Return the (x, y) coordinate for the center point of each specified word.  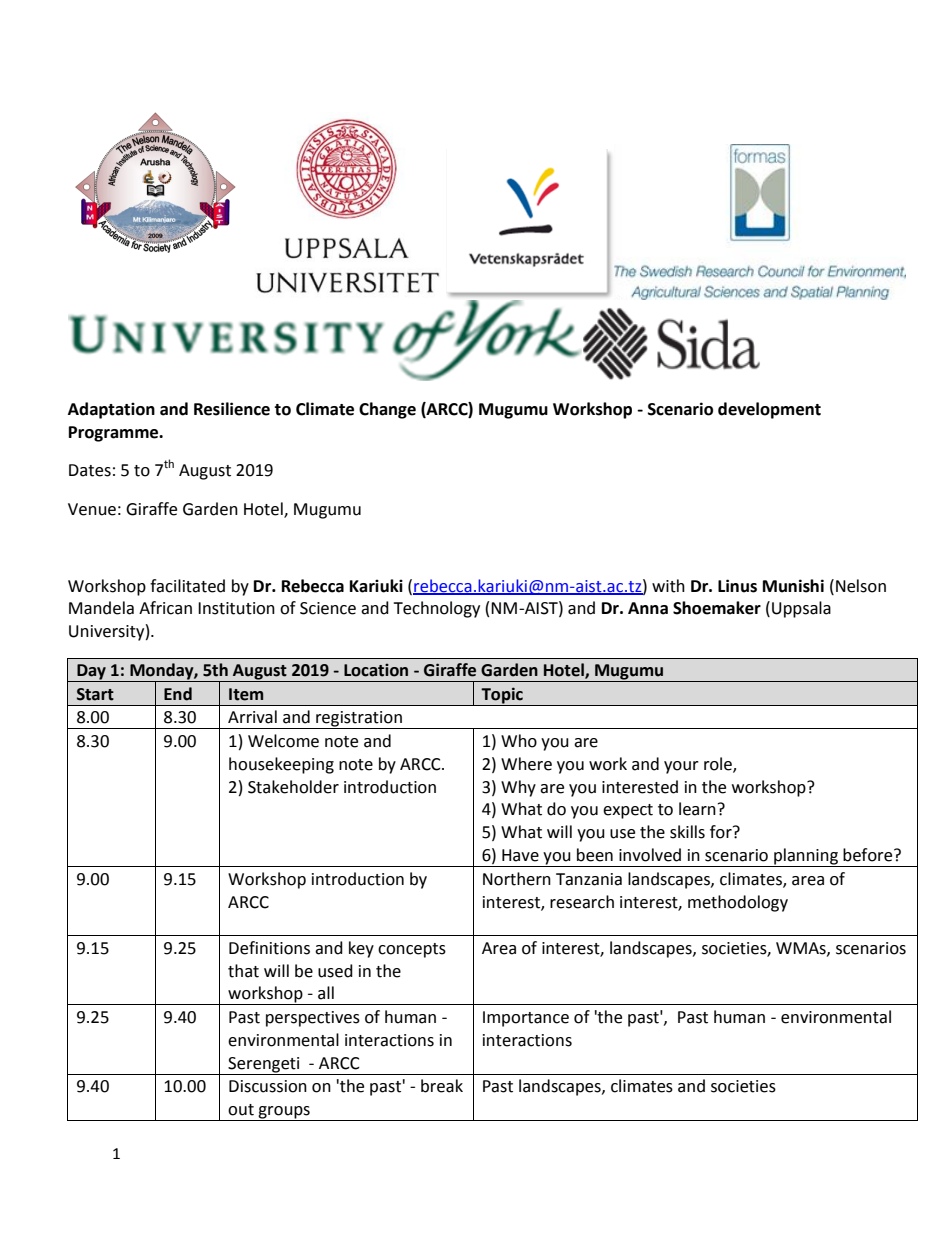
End (178, 694)
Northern (517, 879)
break (442, 1086)
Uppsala (801, 609)
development (769, 410)
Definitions (269, 948)
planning (806, 857)
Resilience (232, 409)
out (241, 1110)
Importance (526, 1019)
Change (387, 410)
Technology (436, 609)
